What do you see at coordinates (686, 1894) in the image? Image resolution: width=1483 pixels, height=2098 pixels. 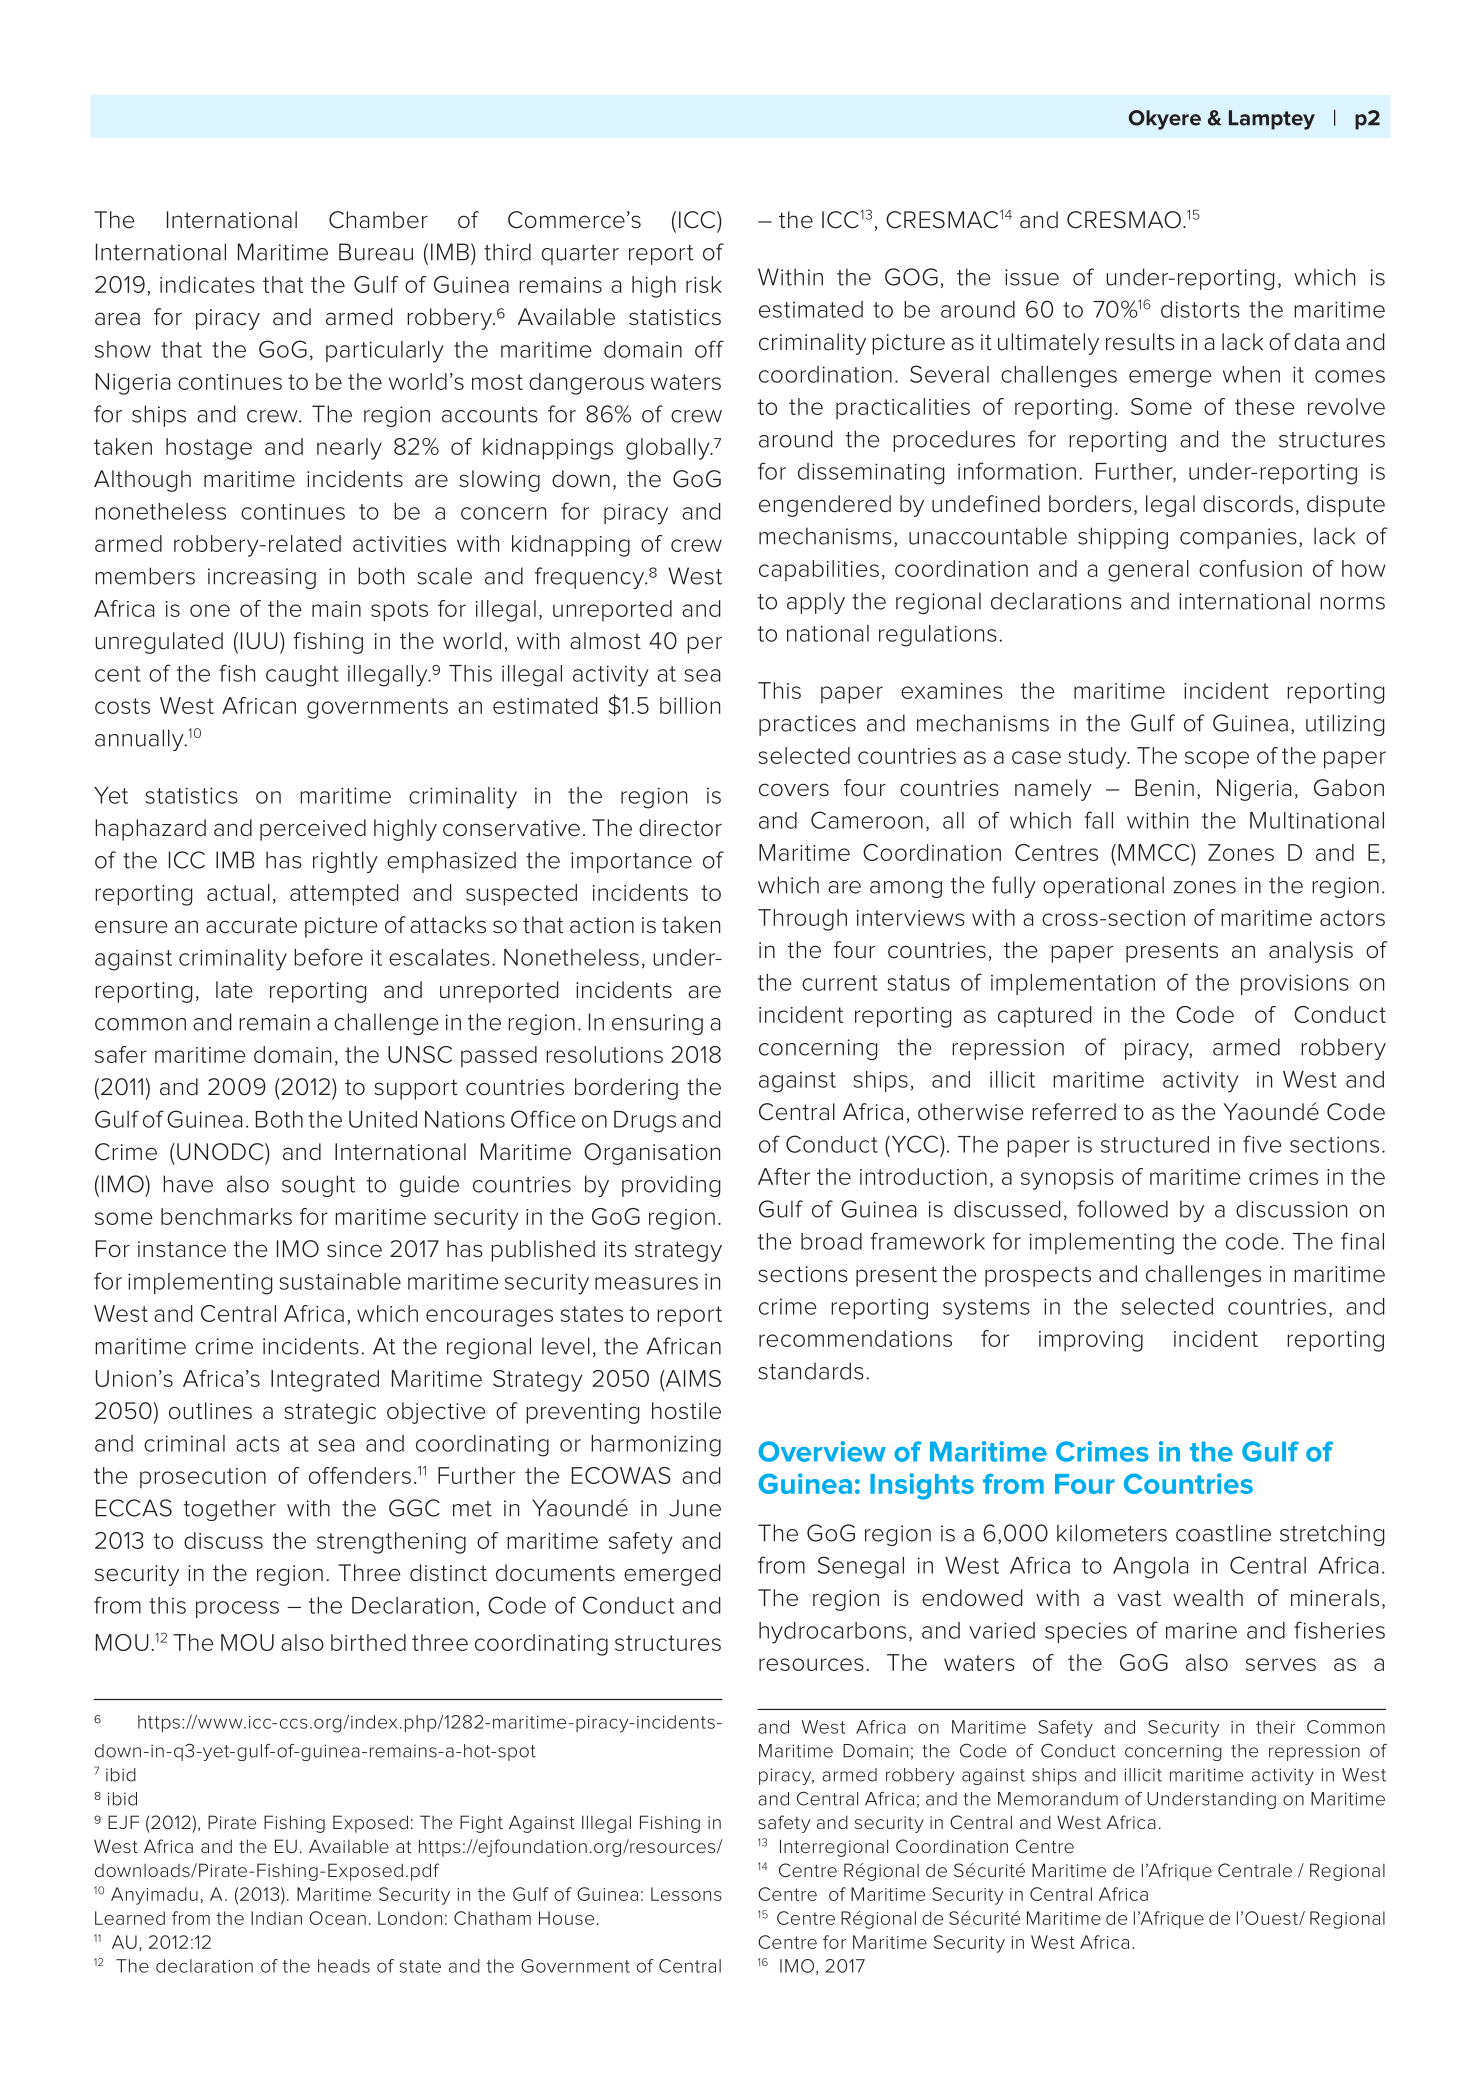 I see `Lessons` at bounding box center [686, 1894].
